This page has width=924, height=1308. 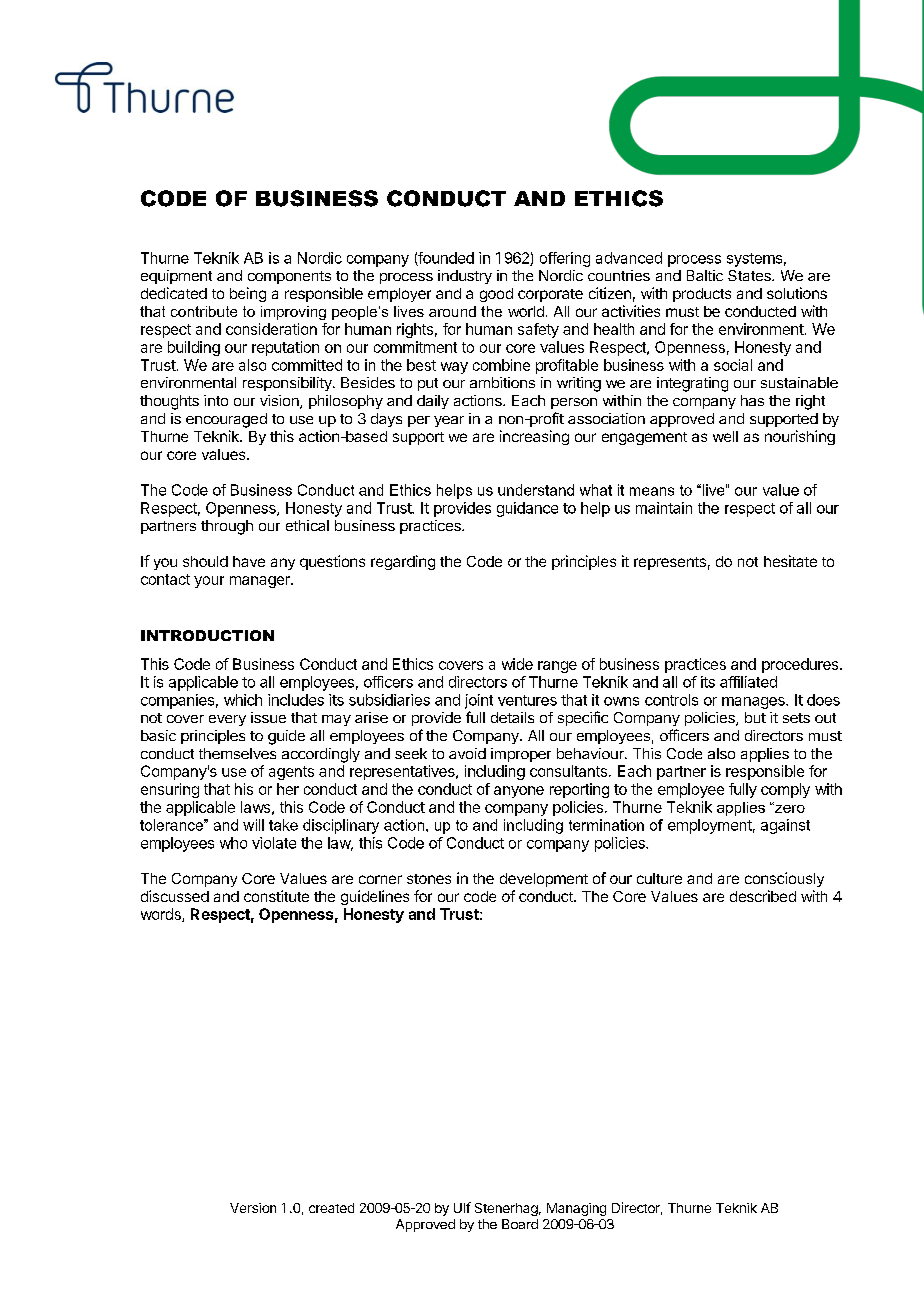 What do you see at coordinates (276, 896) in the page?
I see `constitute` at bounding box center [276, 896].
